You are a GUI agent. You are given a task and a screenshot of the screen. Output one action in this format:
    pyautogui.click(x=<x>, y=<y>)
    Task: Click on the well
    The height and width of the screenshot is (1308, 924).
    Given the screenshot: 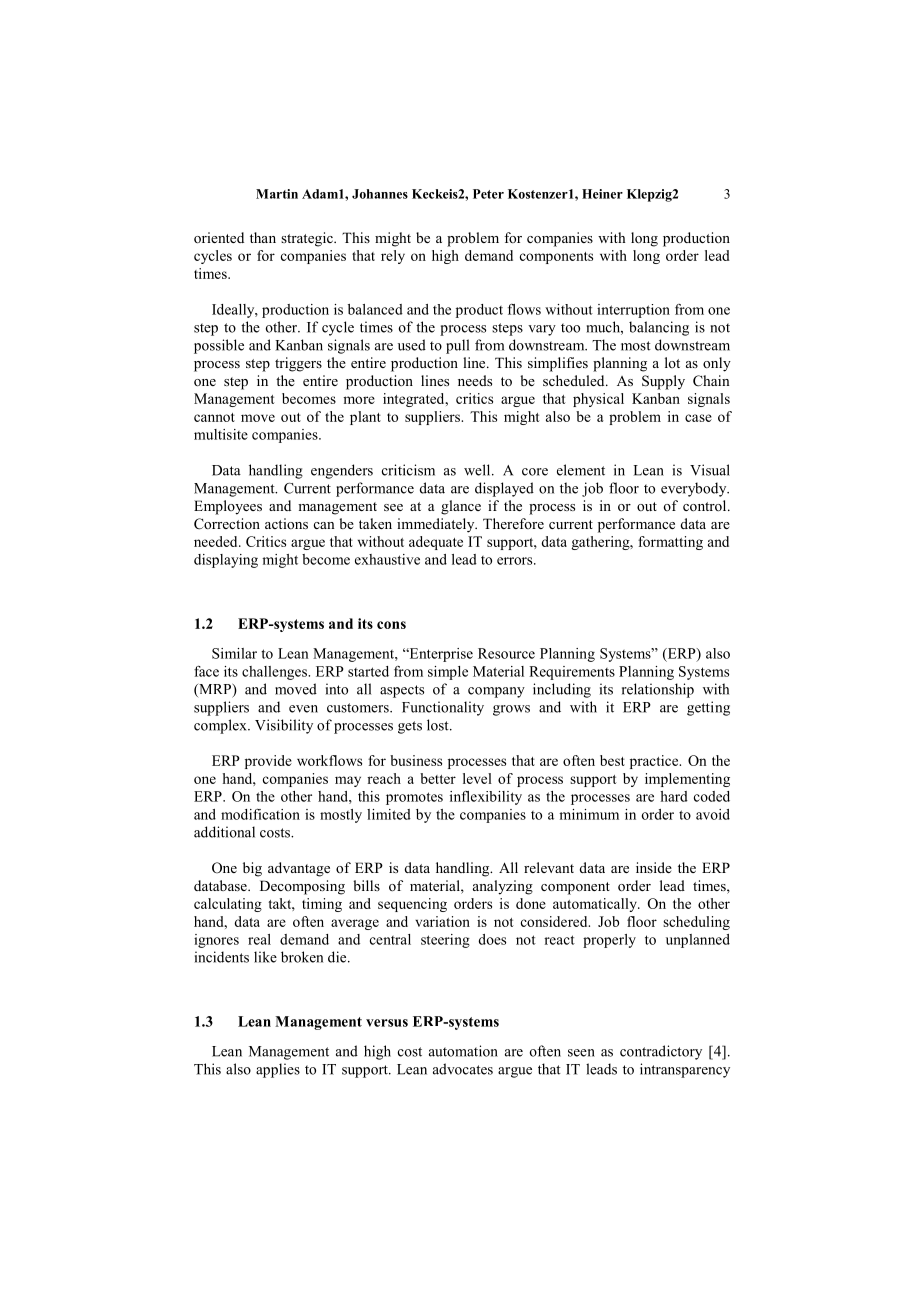 What is the action you would take?
    pyautogui.click(x=478, y=470)
